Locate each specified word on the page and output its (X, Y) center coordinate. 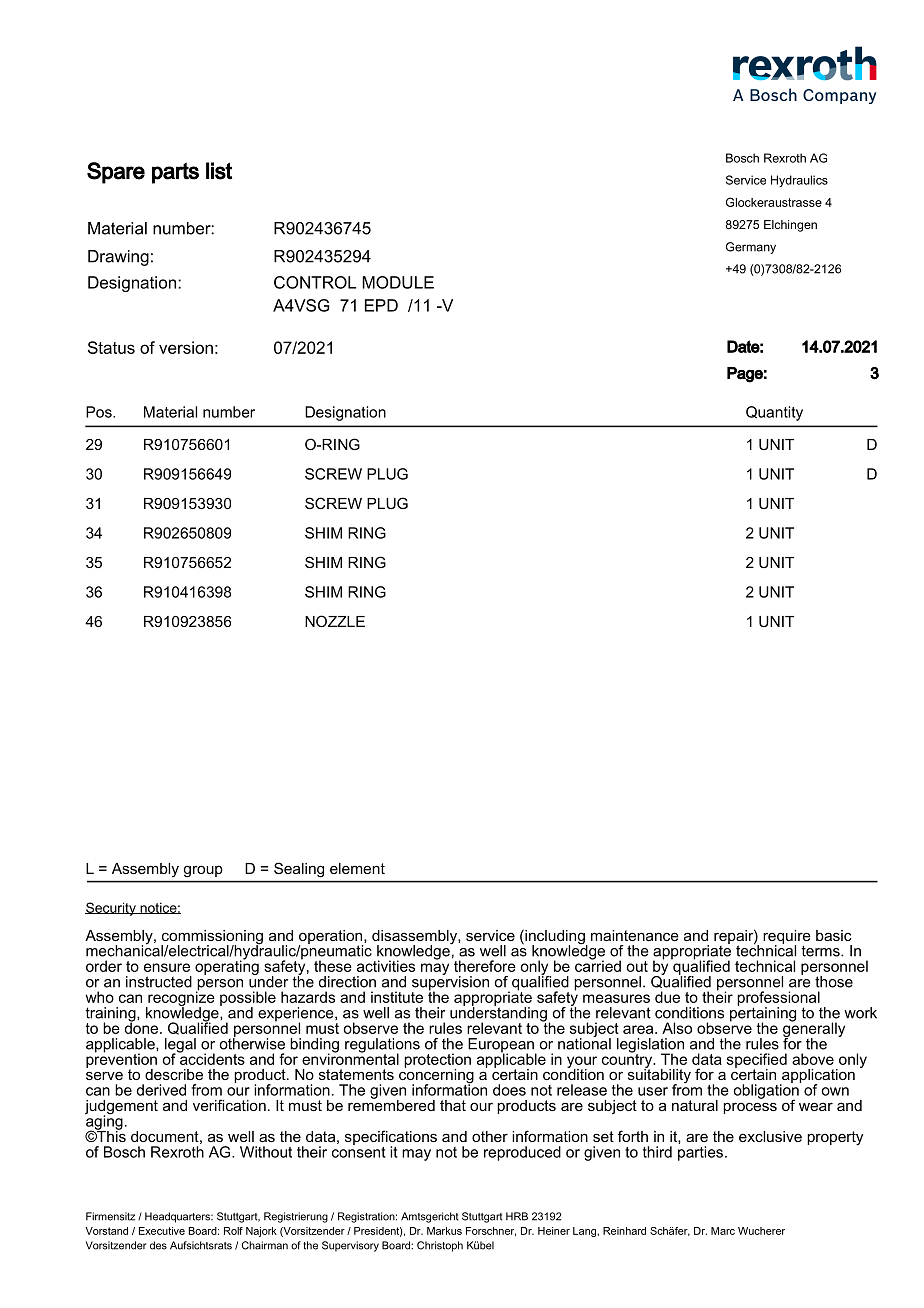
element (357, 868)
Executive (162, 1231)
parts (175, 173)
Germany (751, 248)
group (203, 871)
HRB (517, 1216)
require (787, 938)
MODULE (398, 282)
